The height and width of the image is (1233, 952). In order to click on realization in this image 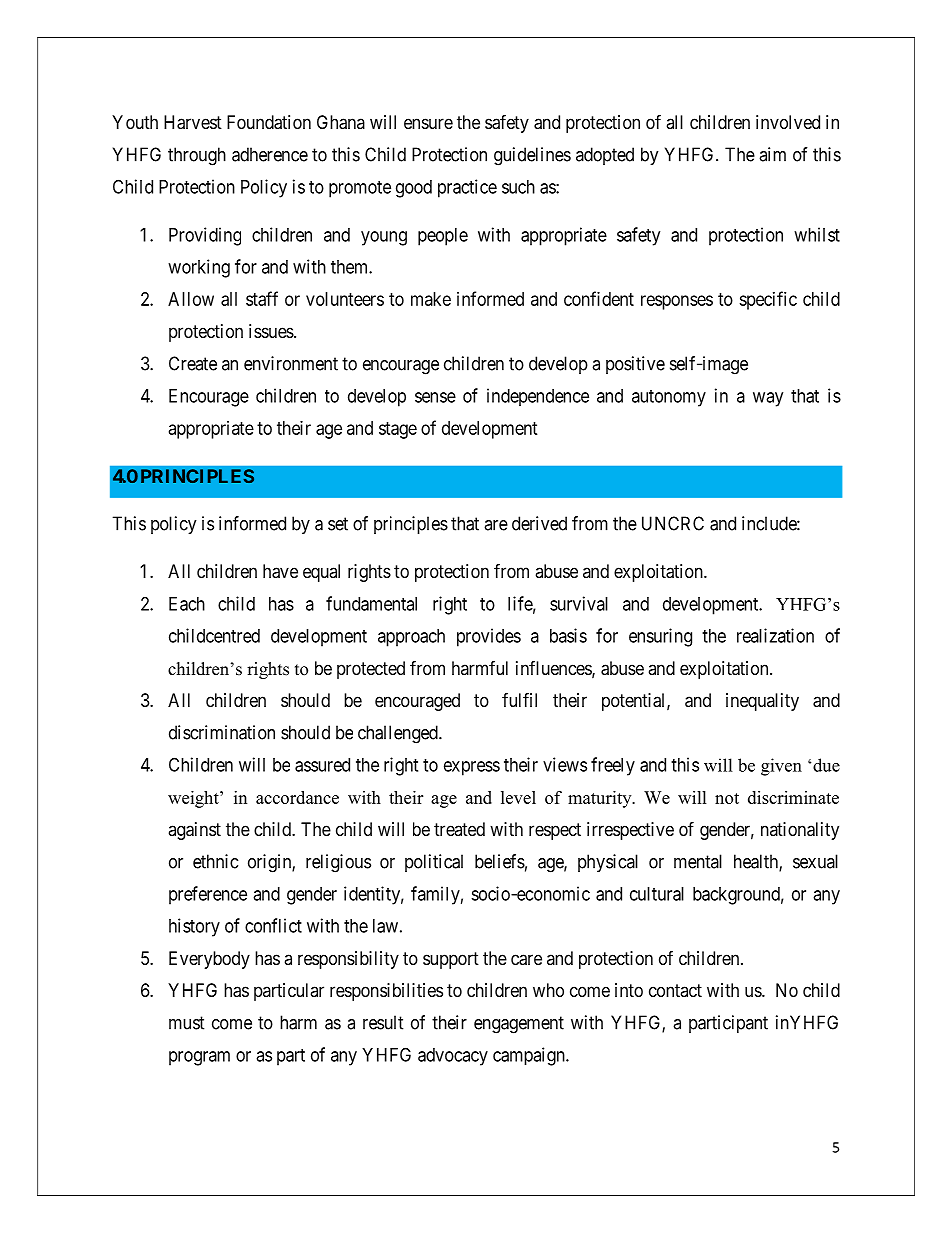, I will do `click(775, 635)`.
